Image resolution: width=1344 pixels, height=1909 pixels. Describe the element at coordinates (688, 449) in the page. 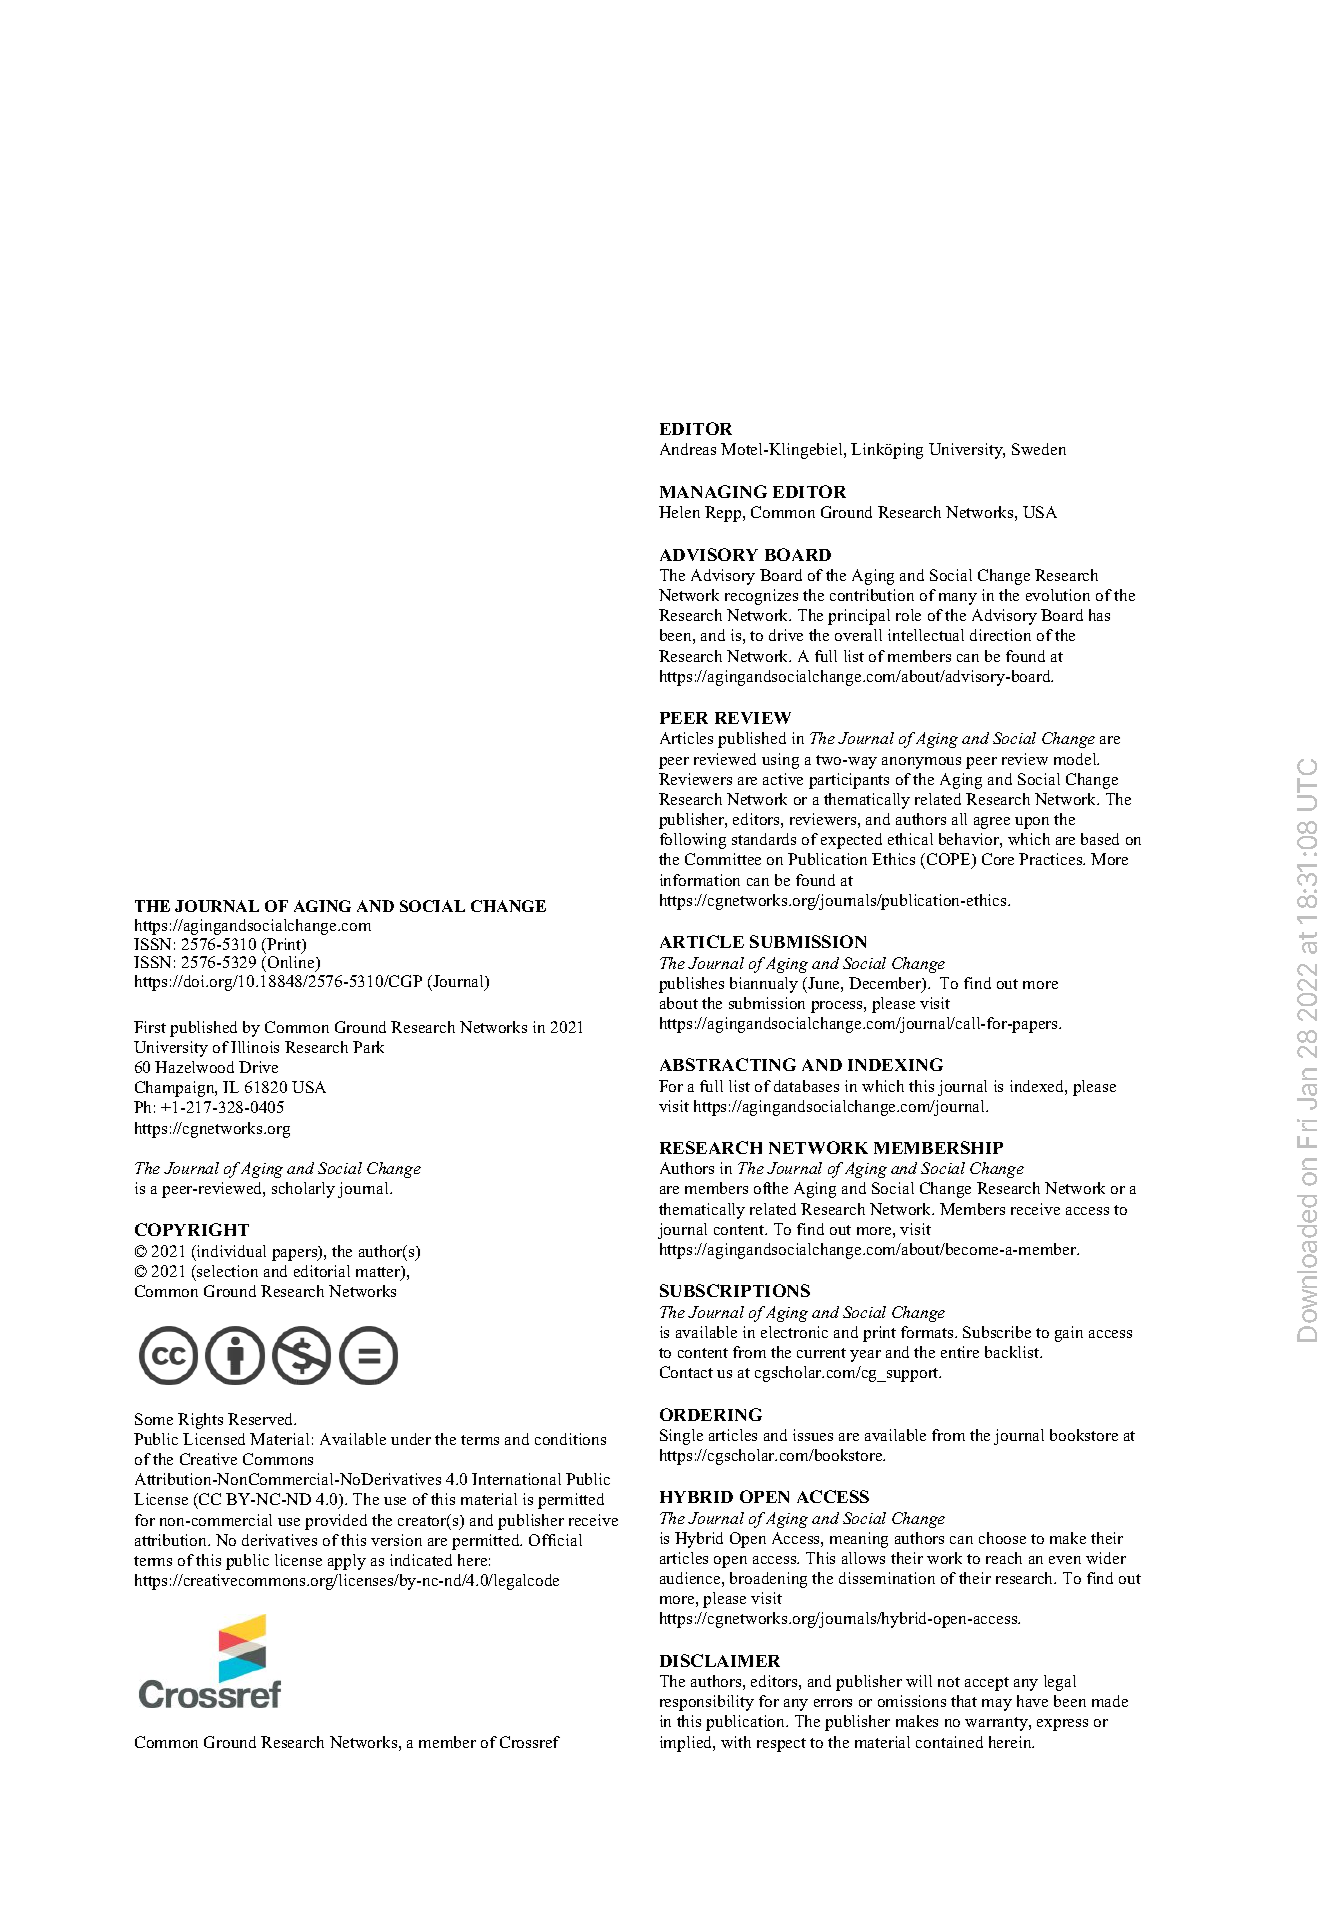

I see `Andreas` at that location.
